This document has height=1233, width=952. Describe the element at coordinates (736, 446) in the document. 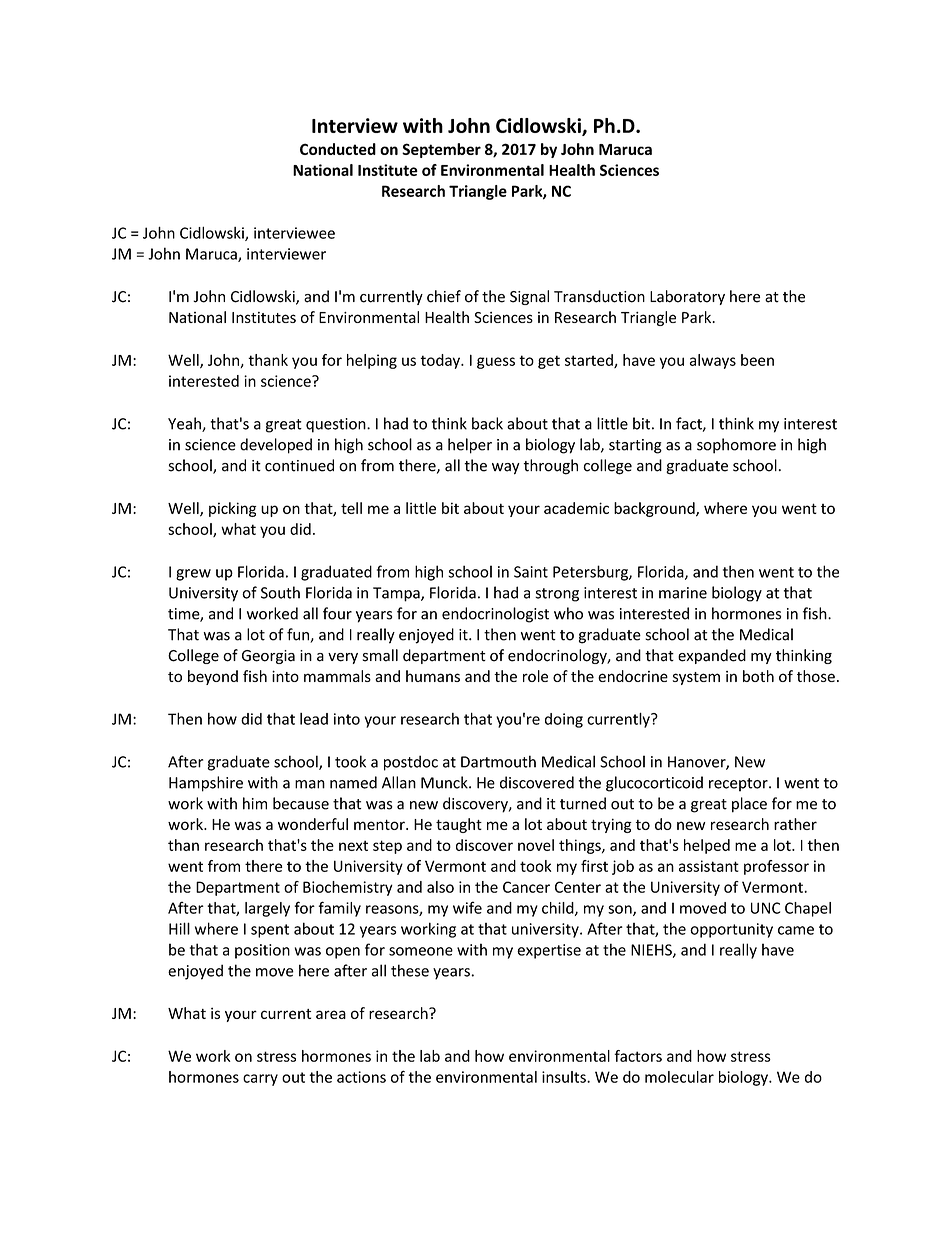

I see `sophomore` at that location.
